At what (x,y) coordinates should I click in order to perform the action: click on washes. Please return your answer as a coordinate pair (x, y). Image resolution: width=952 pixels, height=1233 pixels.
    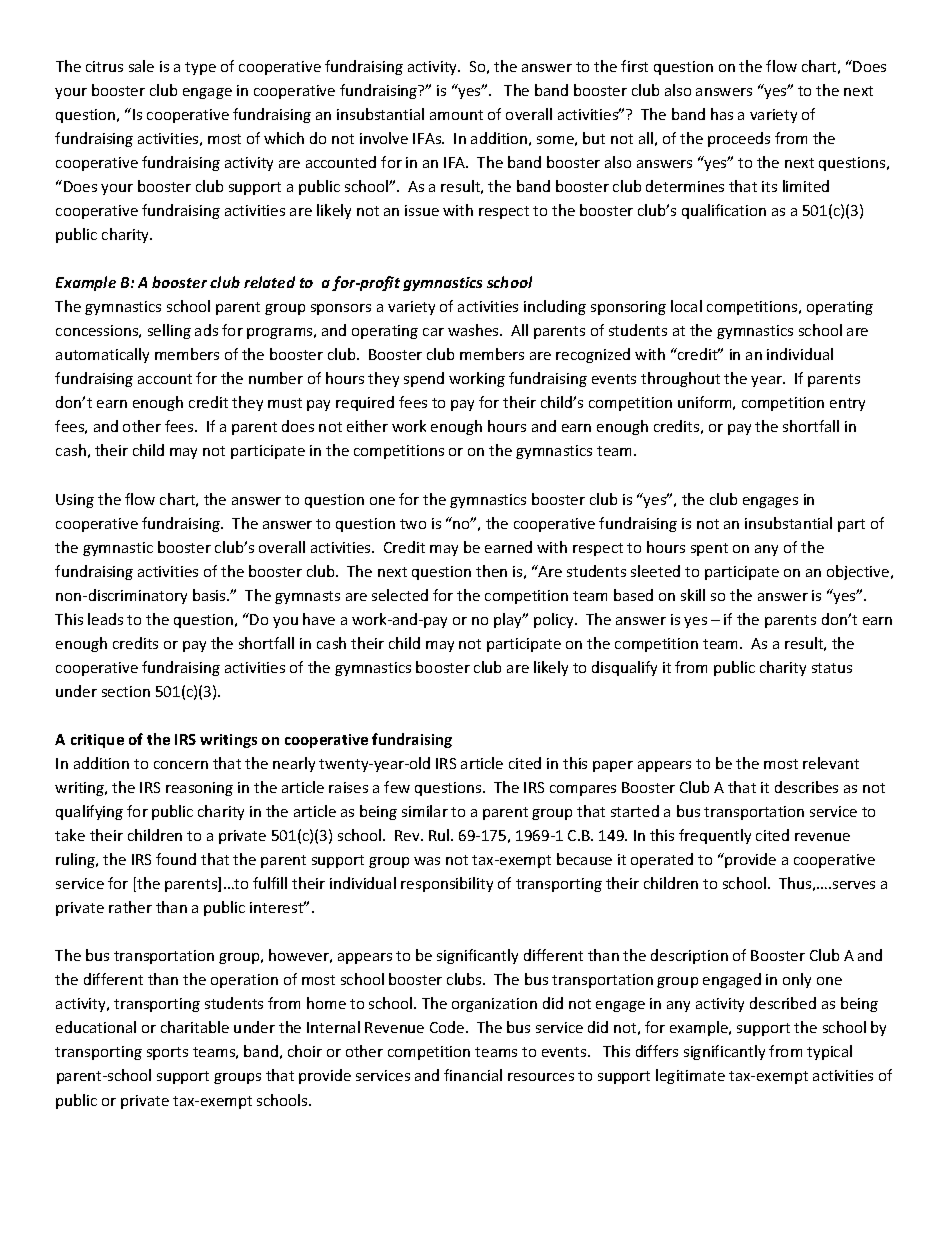
    Looking at the image, I should click on (474, 330).
